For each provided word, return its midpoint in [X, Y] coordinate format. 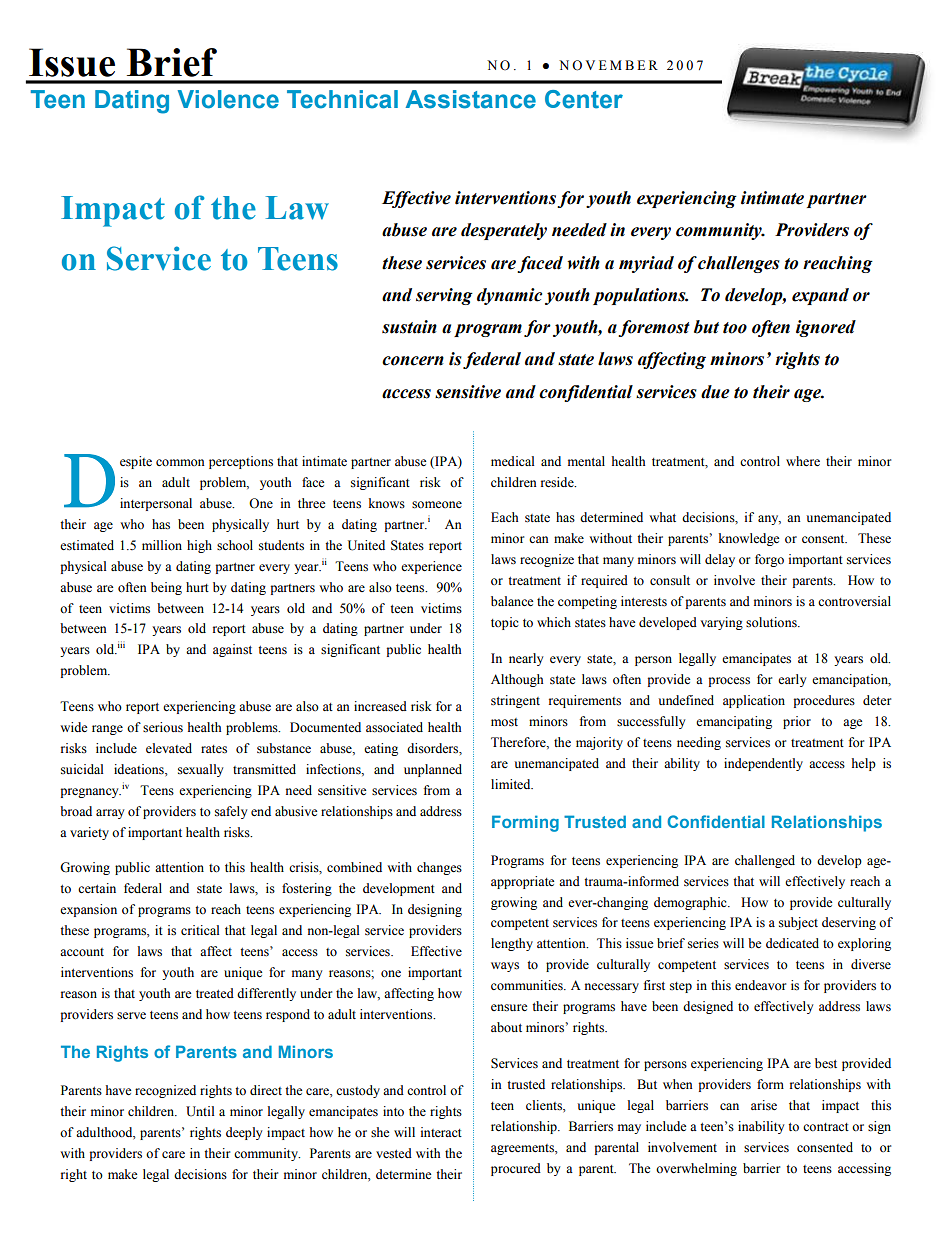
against [232, 650]
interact [441, 1132]
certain [97, 888]
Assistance [471, 99]
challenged [765, 861]
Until [200, 1111]
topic [505, 623]
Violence [228, 99]
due [715, 392]
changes [439, 868]
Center [584, 99]
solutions [772, 622]
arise [764, 1105]
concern [413, 361]
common [180, 463]
